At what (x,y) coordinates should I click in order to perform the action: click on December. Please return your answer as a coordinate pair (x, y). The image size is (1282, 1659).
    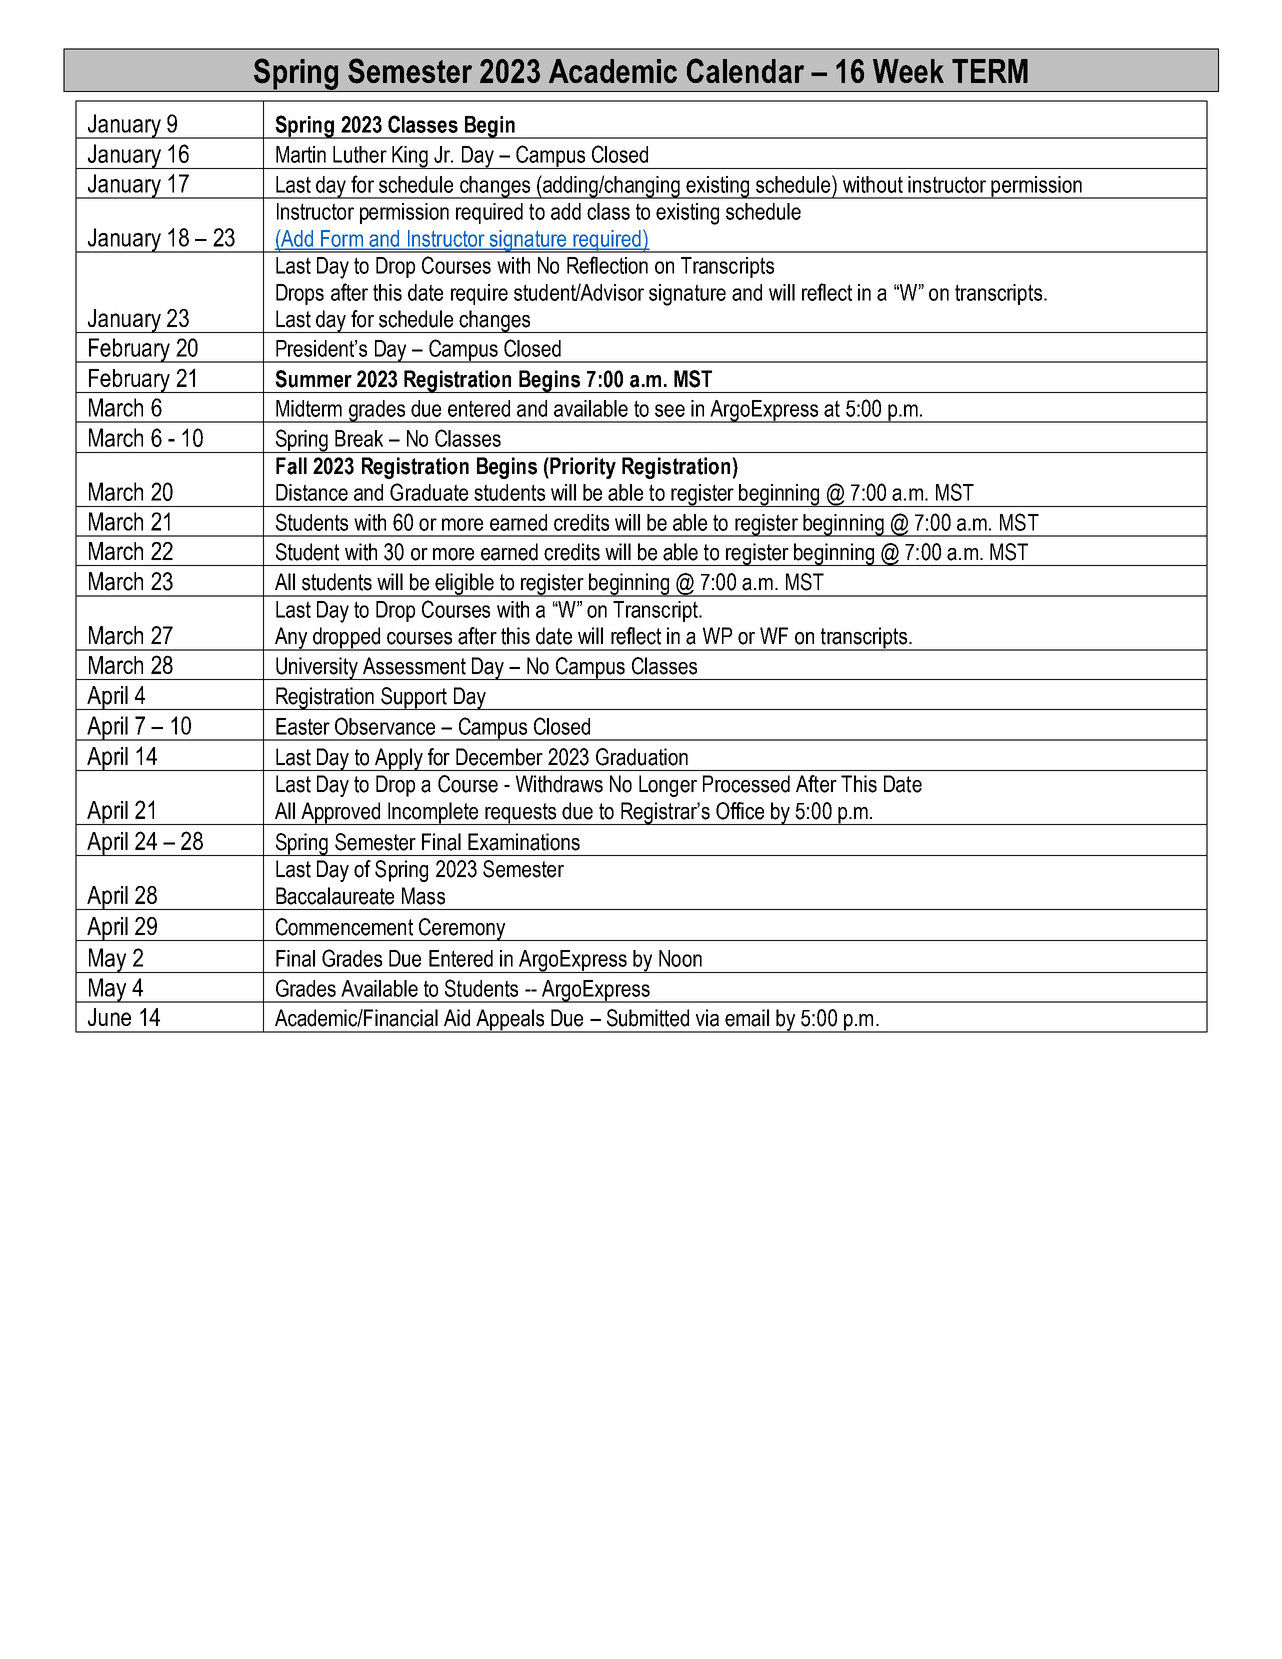
    Looking at the image, I should click on (499, 757).
